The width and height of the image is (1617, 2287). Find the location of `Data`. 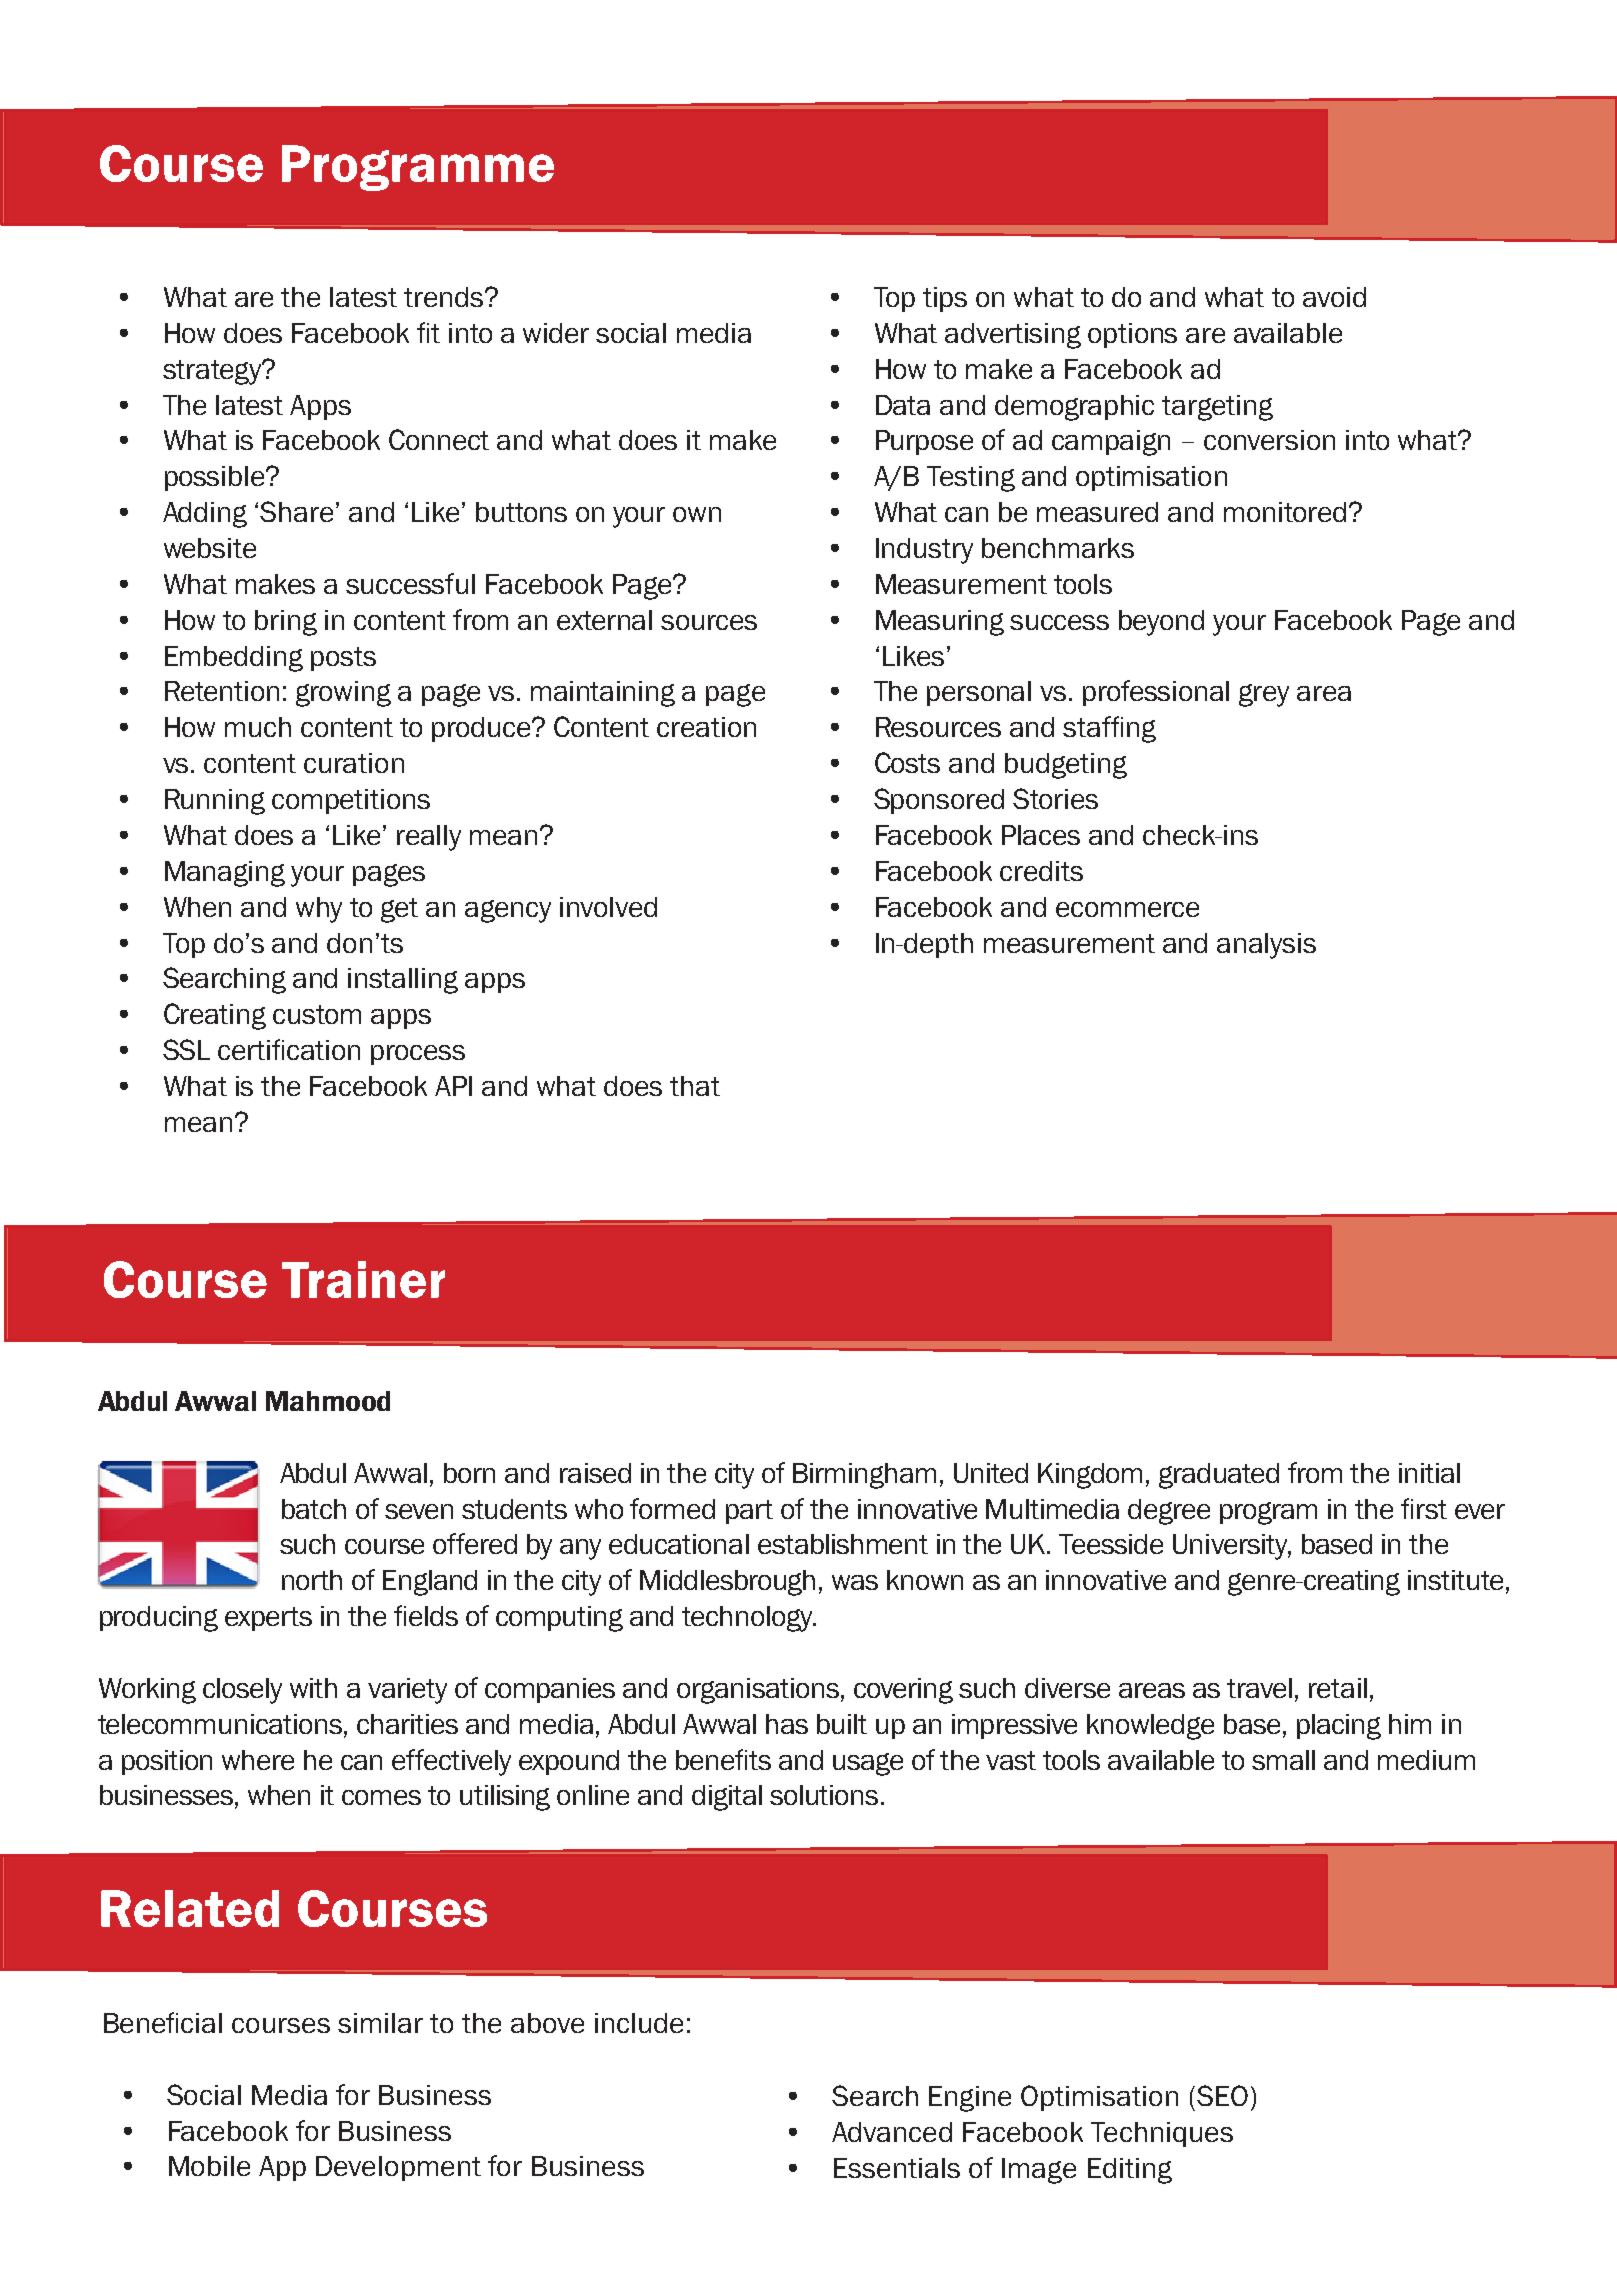

Data is located at coordinates (903, 405).
